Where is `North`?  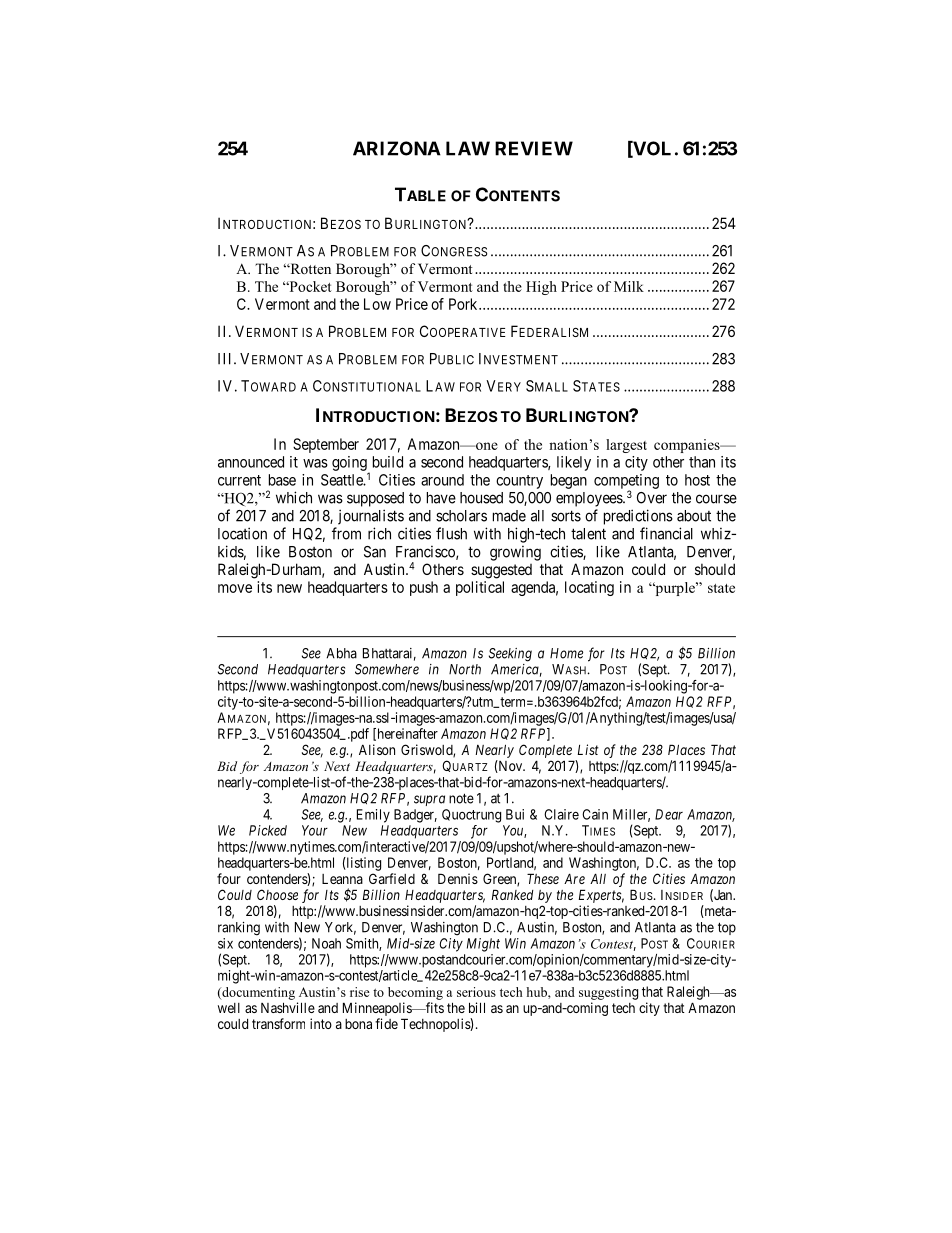
North is located at coordinates (465, 669).
